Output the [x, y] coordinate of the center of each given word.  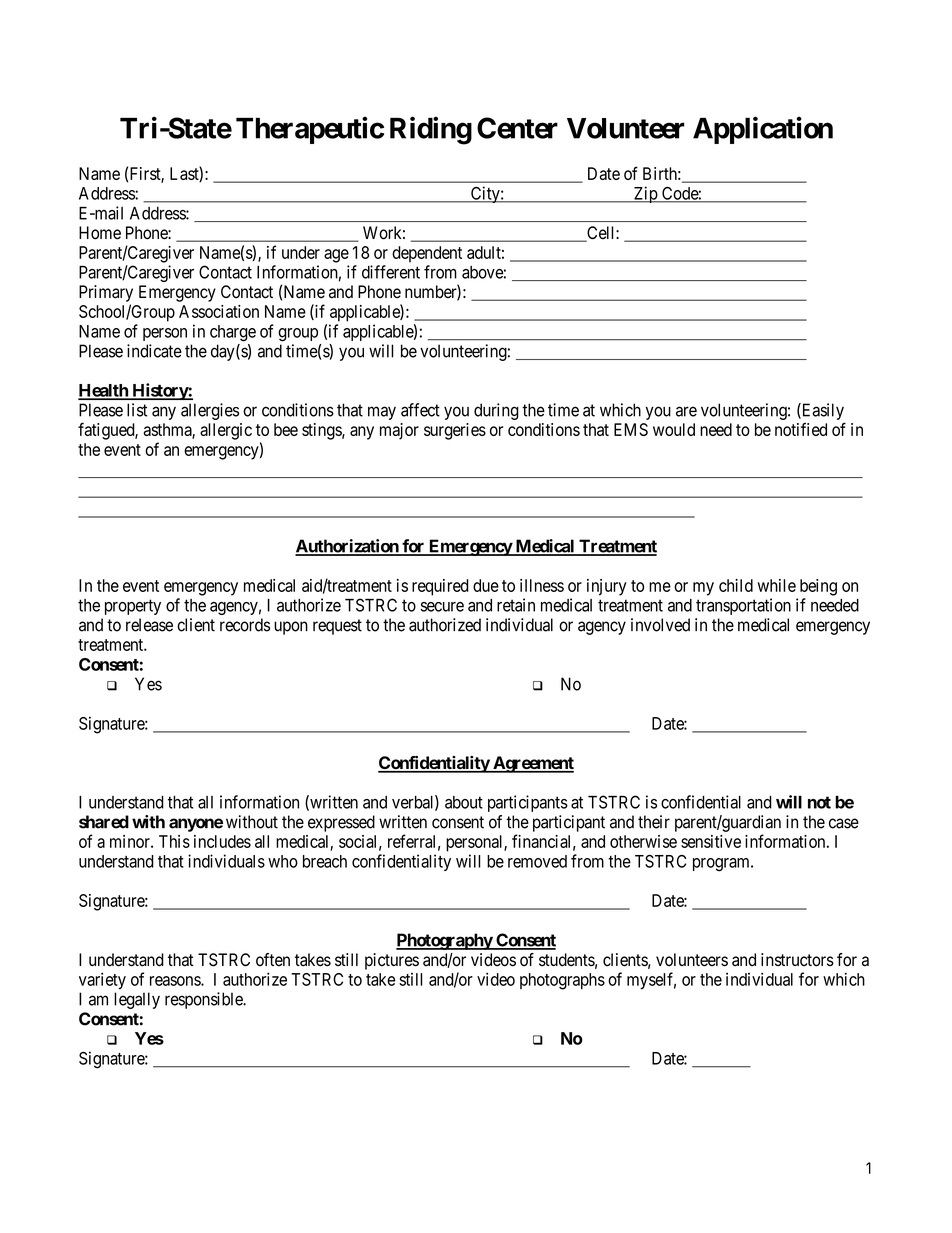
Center [517, 128]
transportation [743, 606]
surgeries [455, 431]
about [464, 802]
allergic [226, 431]
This [174, 841]
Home [100, 233]
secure [442, 607]
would [674, 429]
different [391, 272]
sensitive [711, 841]
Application [763, 130]
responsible [204, 1000]
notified [801, 429]
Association [219, 311]
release [149, 625]
